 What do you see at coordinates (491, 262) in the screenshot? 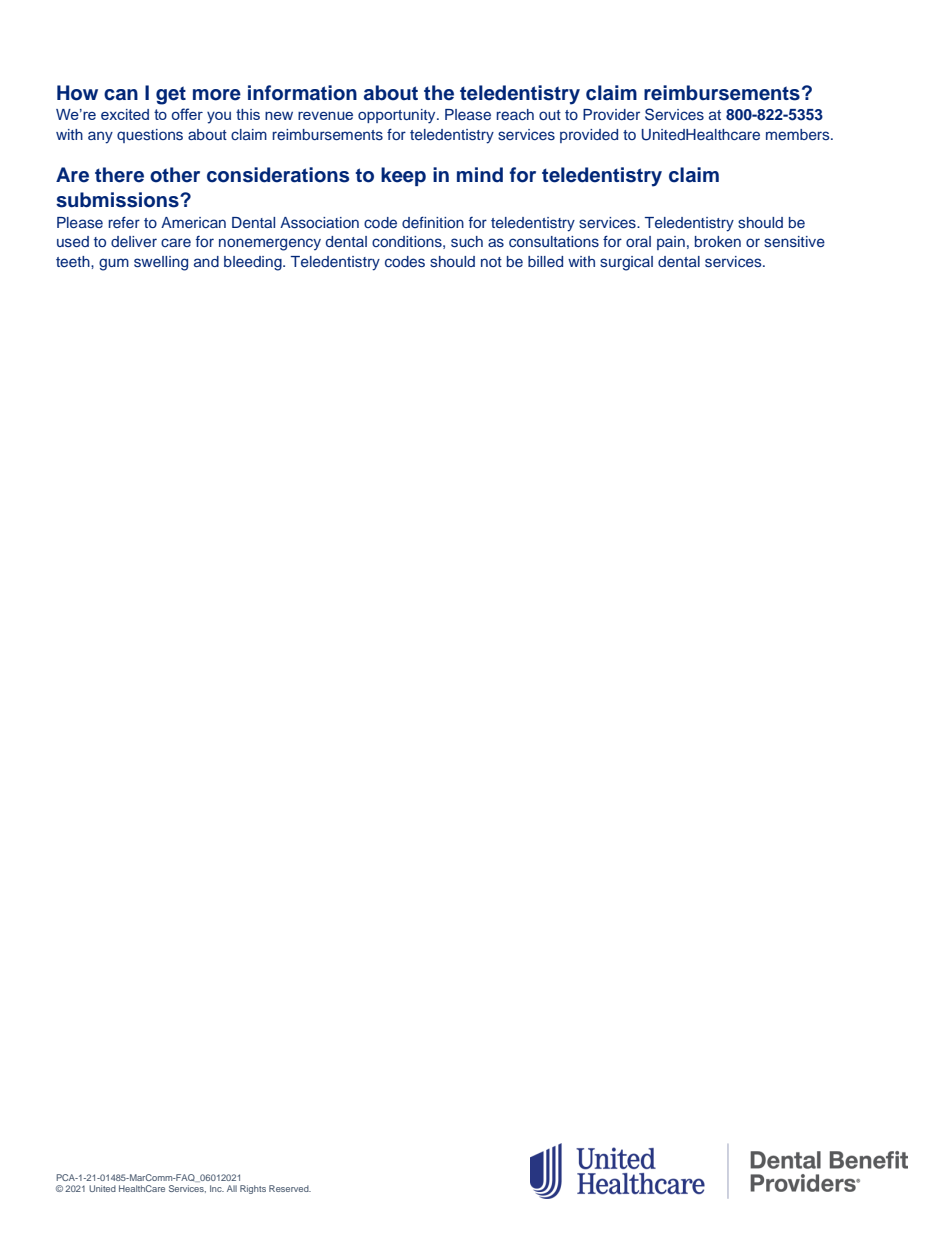
I see `not` at bounding box center [491, 262].
